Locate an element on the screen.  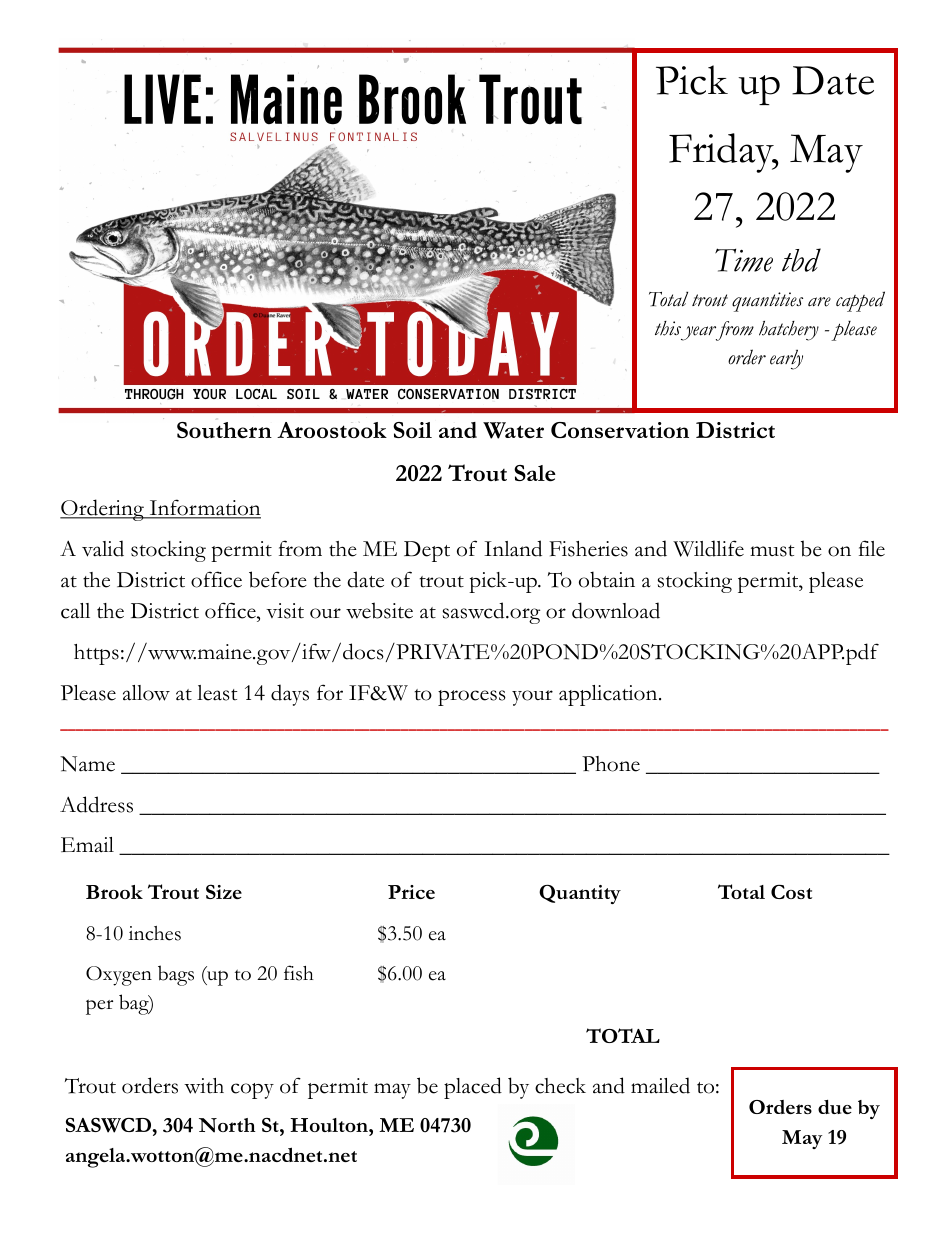
process is located at coordinates (472, 698).
